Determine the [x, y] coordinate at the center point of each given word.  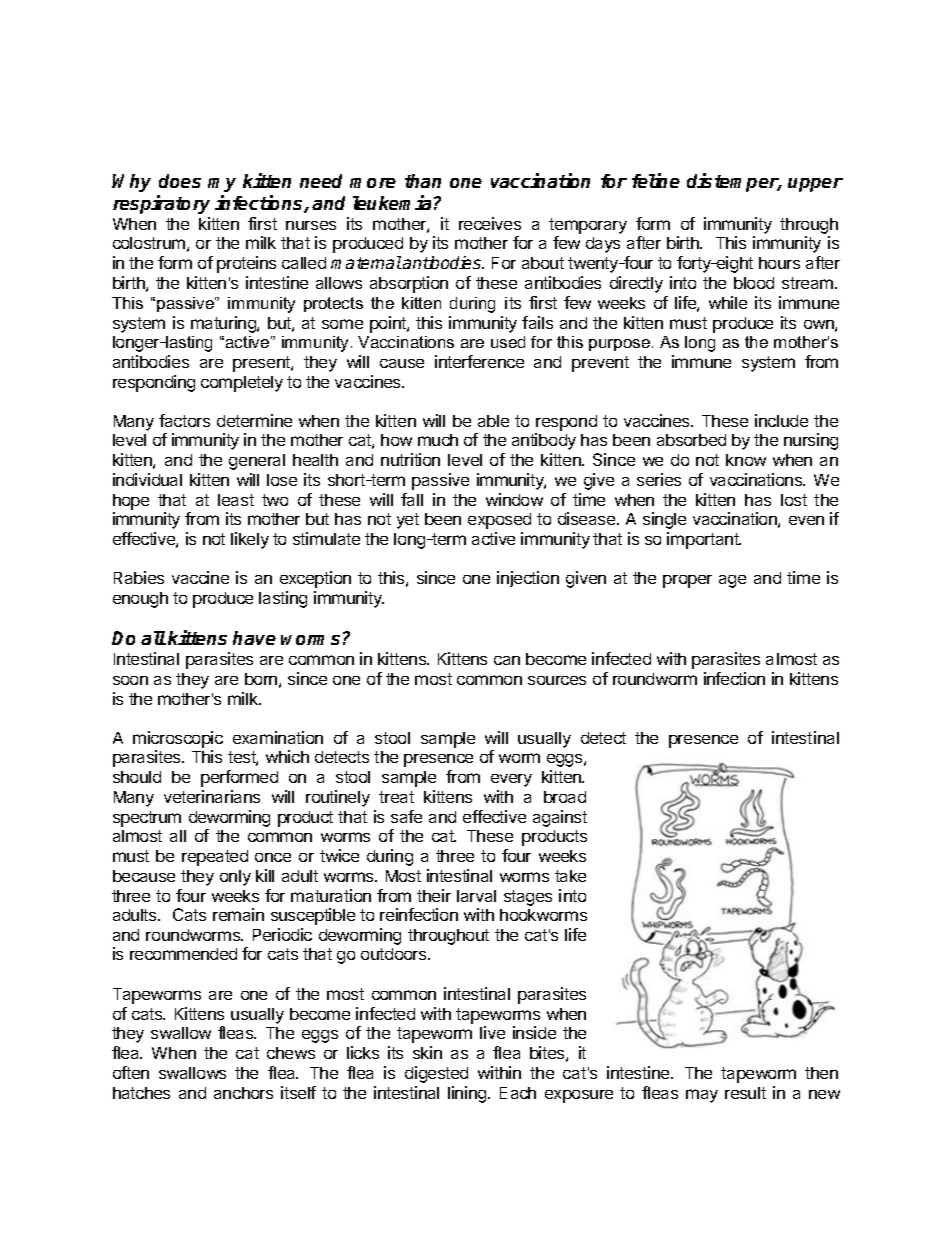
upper [815, 185]
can [507, 660]
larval [476, 896]
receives [490, 223]
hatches [141, 1093]
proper [687, 581]
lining [467, 1094]
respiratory [161, 204]
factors [184, 420]
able [493, 421]
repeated [215, 858]
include [781, 420]
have [254, 638]
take [570, 876]
